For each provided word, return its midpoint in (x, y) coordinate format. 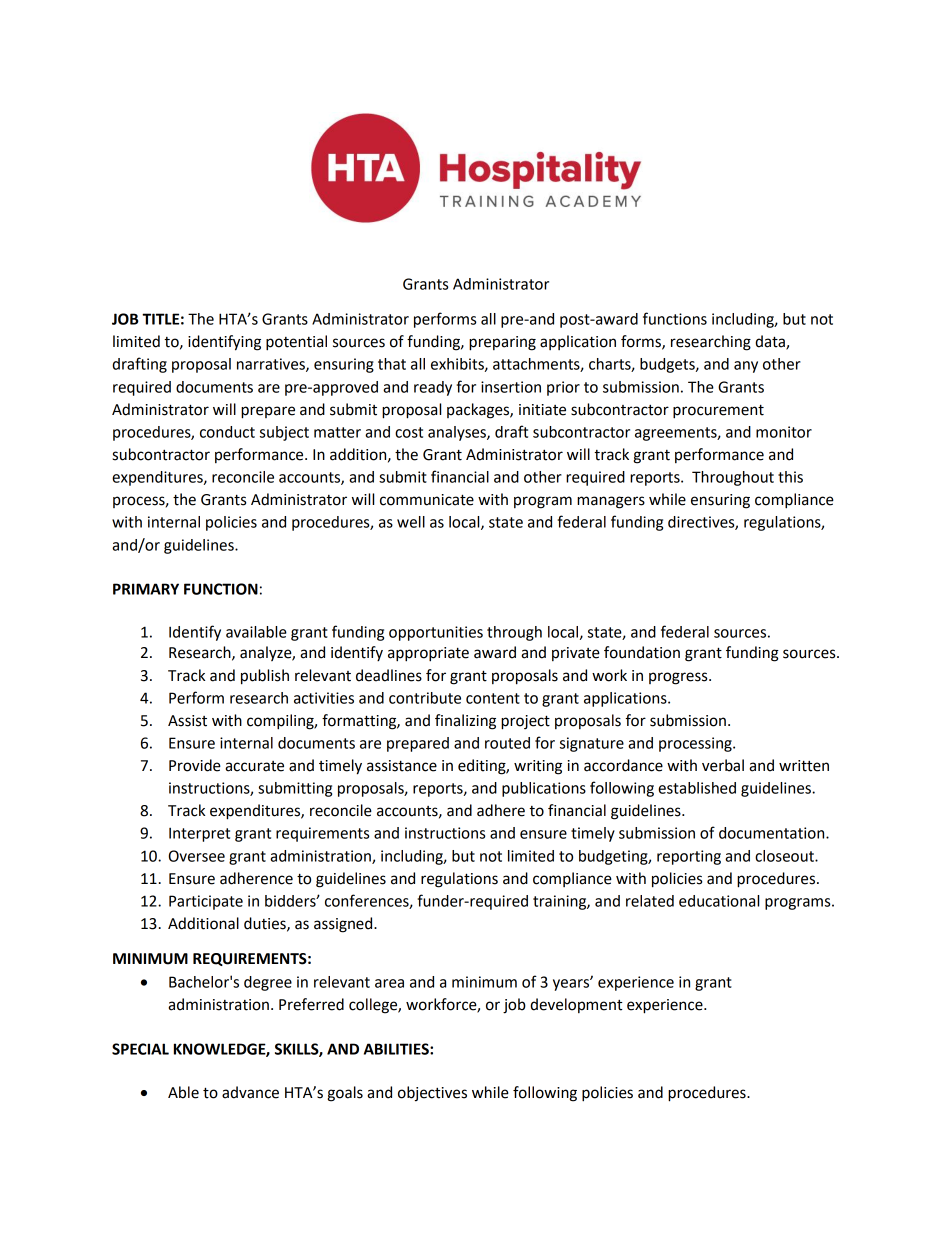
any (746, 367)
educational (719, 901)
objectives (432, 1094)
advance (250, 1092)
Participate (206, 902)
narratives (272, 365)
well (411, 522)
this (790, 477)
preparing (502, 343)
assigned (344, 925)
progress (679, 678)
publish (265, 677)
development (576, 1005)
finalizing (465, 722)
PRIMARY (146, 589)
